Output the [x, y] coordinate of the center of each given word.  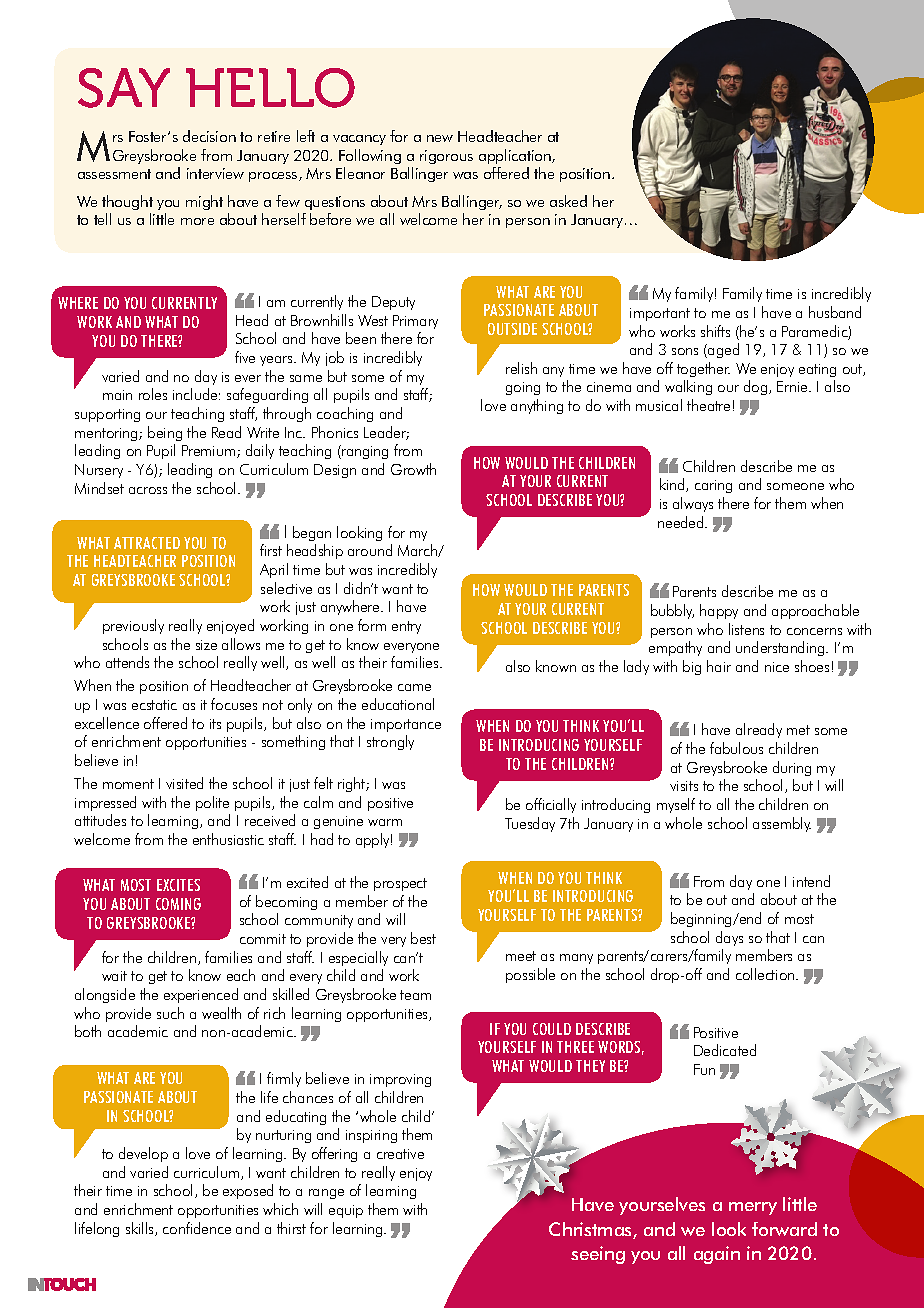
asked [568, 201]
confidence [197, 1228]
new [440, 138]
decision [209, 136]
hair [719, 666]
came [414, 687]
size [206, 645]
